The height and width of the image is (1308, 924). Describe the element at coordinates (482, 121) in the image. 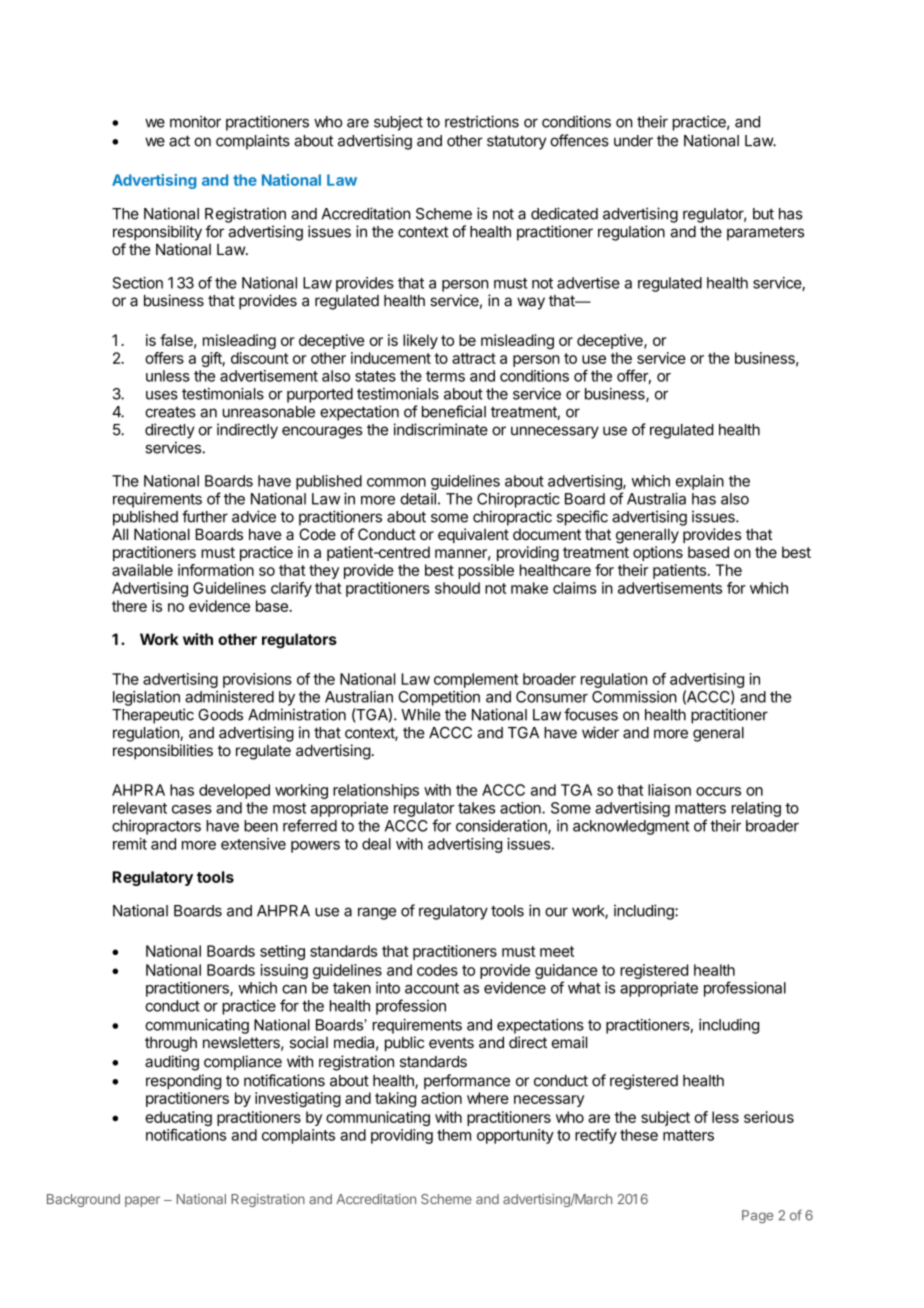

I see `restrictions` at that location.
